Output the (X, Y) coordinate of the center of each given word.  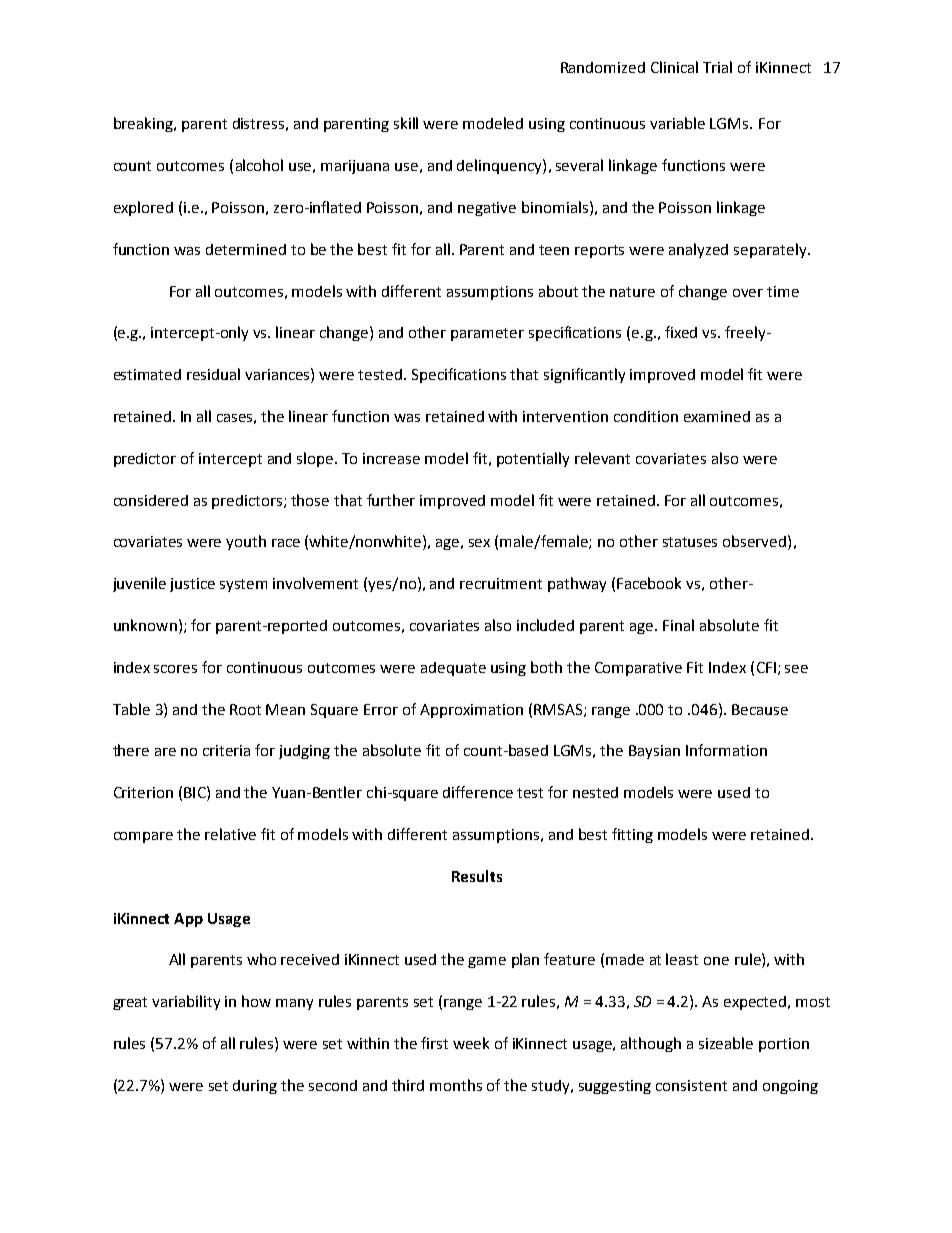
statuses (690, 542)
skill (406, 123)
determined (246, 249)
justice (192, 585)
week (471, 1043)
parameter (487, 334)
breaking (144, 124)
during (255, 1087)
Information (726, 750)
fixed (681, 332)
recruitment (501, 583)
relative (230, 834)
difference (478, 792)
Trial (717, 67)
